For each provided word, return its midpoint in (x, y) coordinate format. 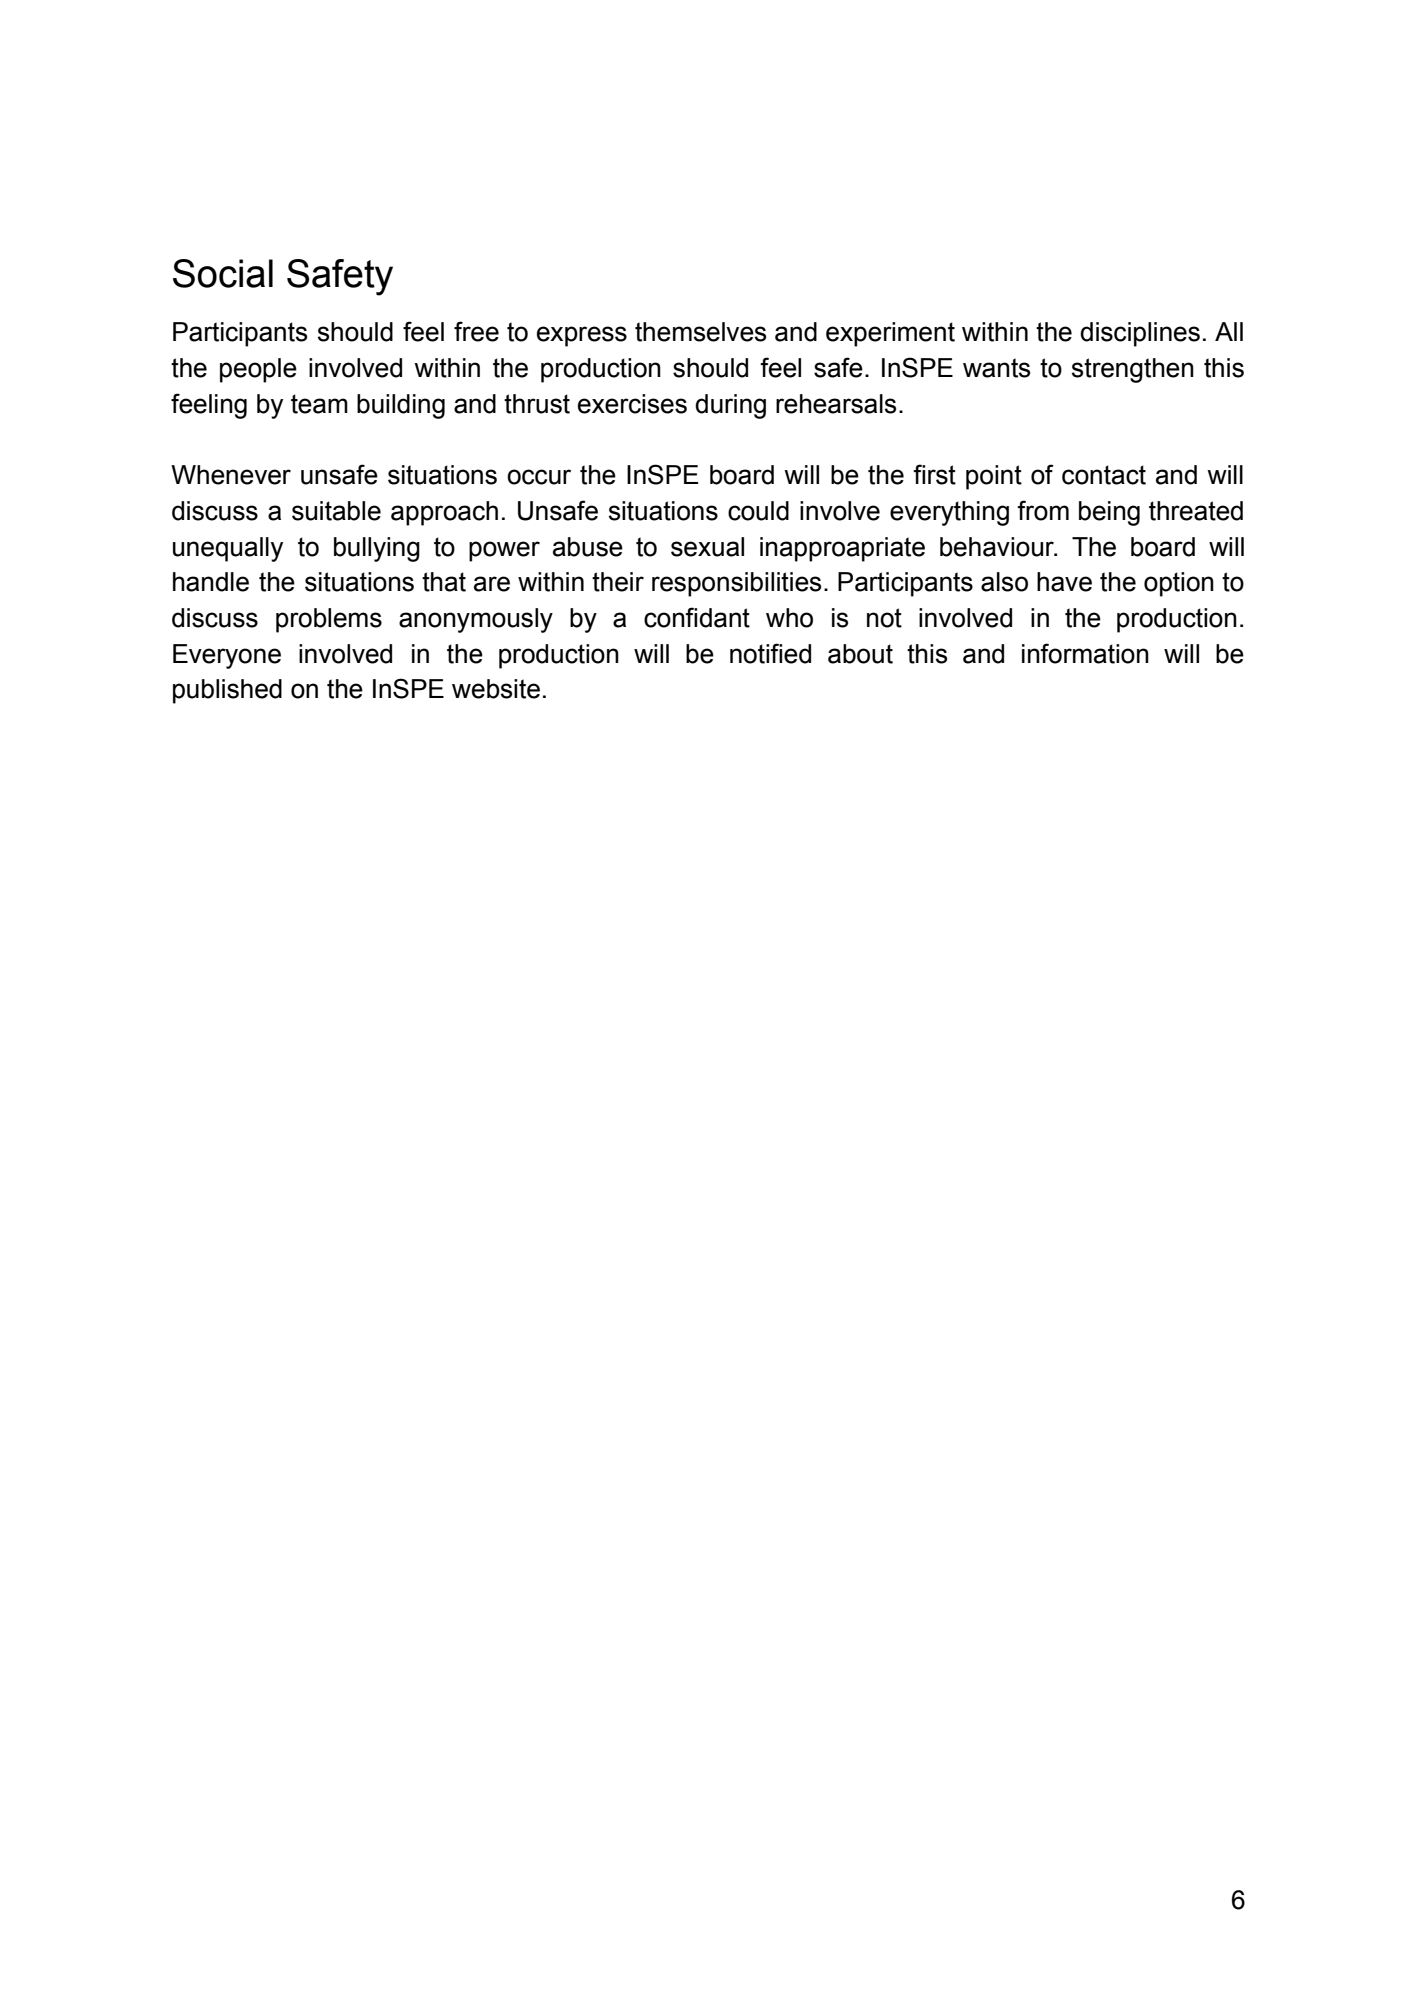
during (730, 406)
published (227, 691)
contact (1104, 475)
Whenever (231, 475)
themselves (700, 332)
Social (223, 273)
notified (770, 653)
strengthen (1133, 370)
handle (211, 582)
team (319, 404)
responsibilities (736, 584)
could (758, 511)
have (1064, 582)
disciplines (1140, 334)
